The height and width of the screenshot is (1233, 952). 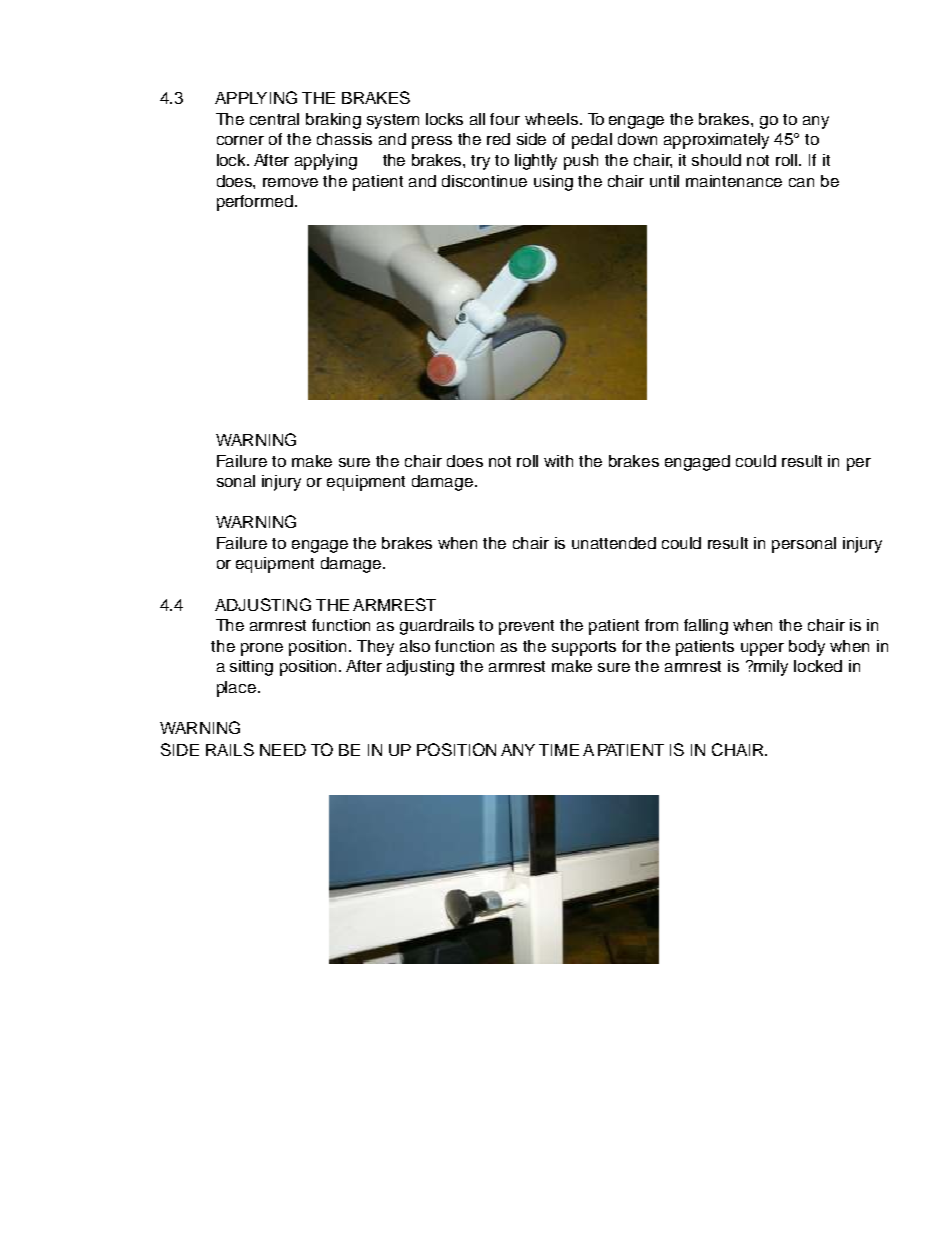 I want to click on approximately, so click(x=716, y=141).
